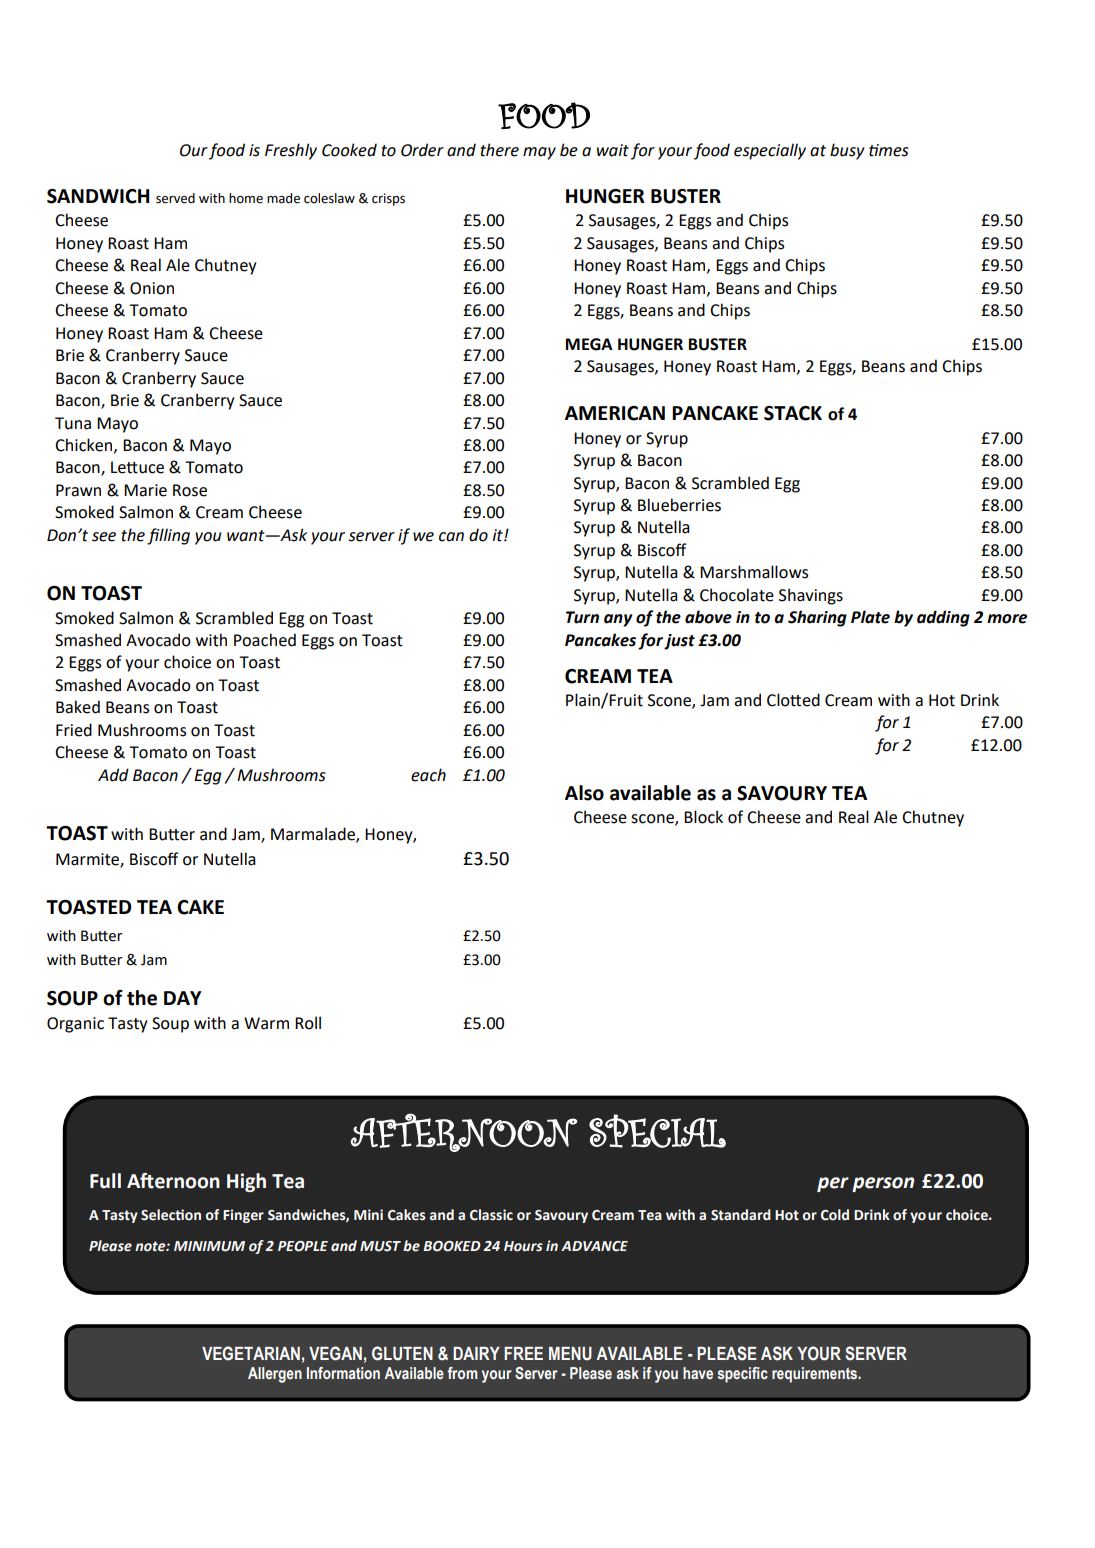  I want to click on requirements, so click(816, 1375).
